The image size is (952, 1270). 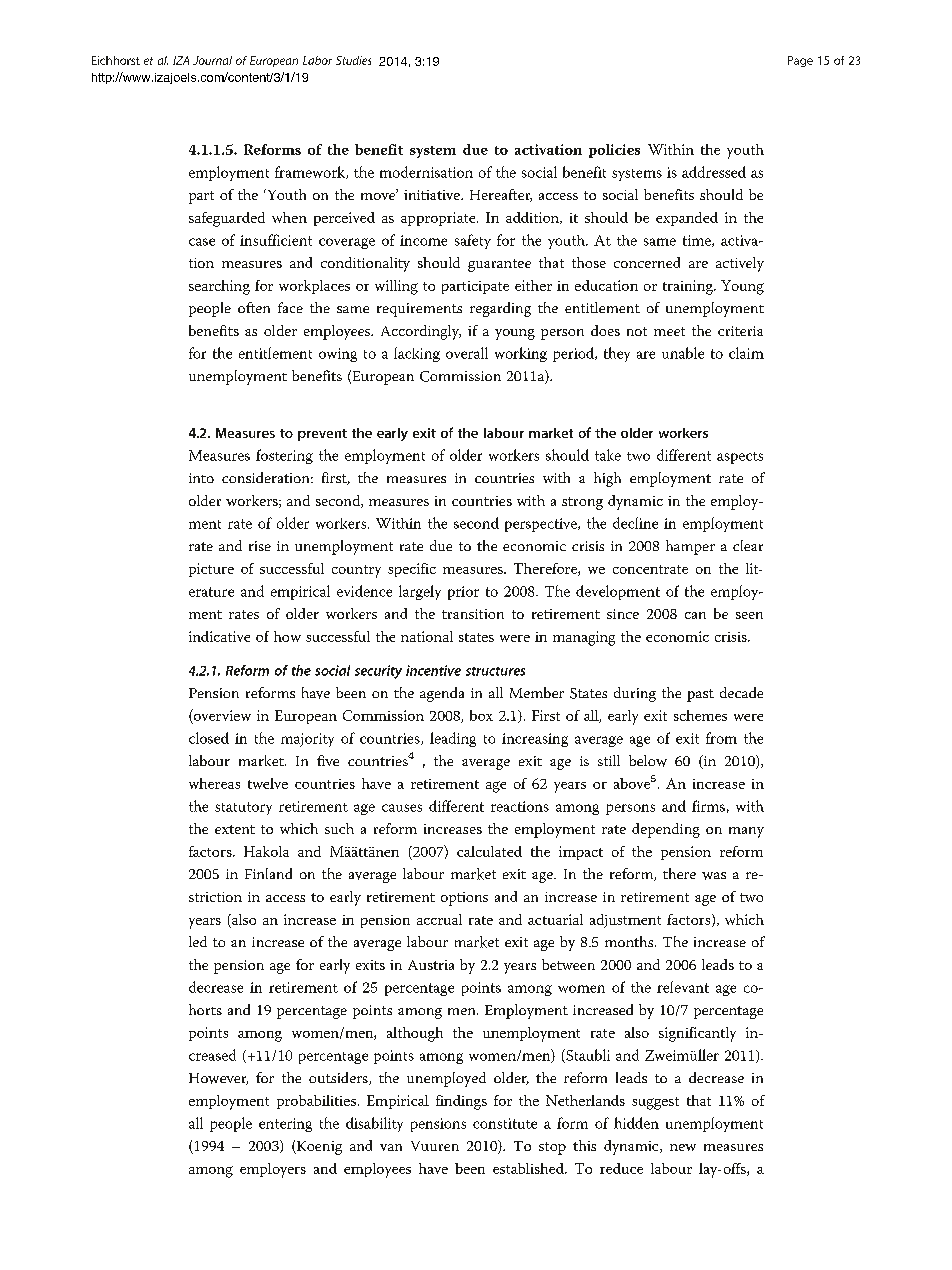 I want to click on indicative, so click(x=219, y=636).
